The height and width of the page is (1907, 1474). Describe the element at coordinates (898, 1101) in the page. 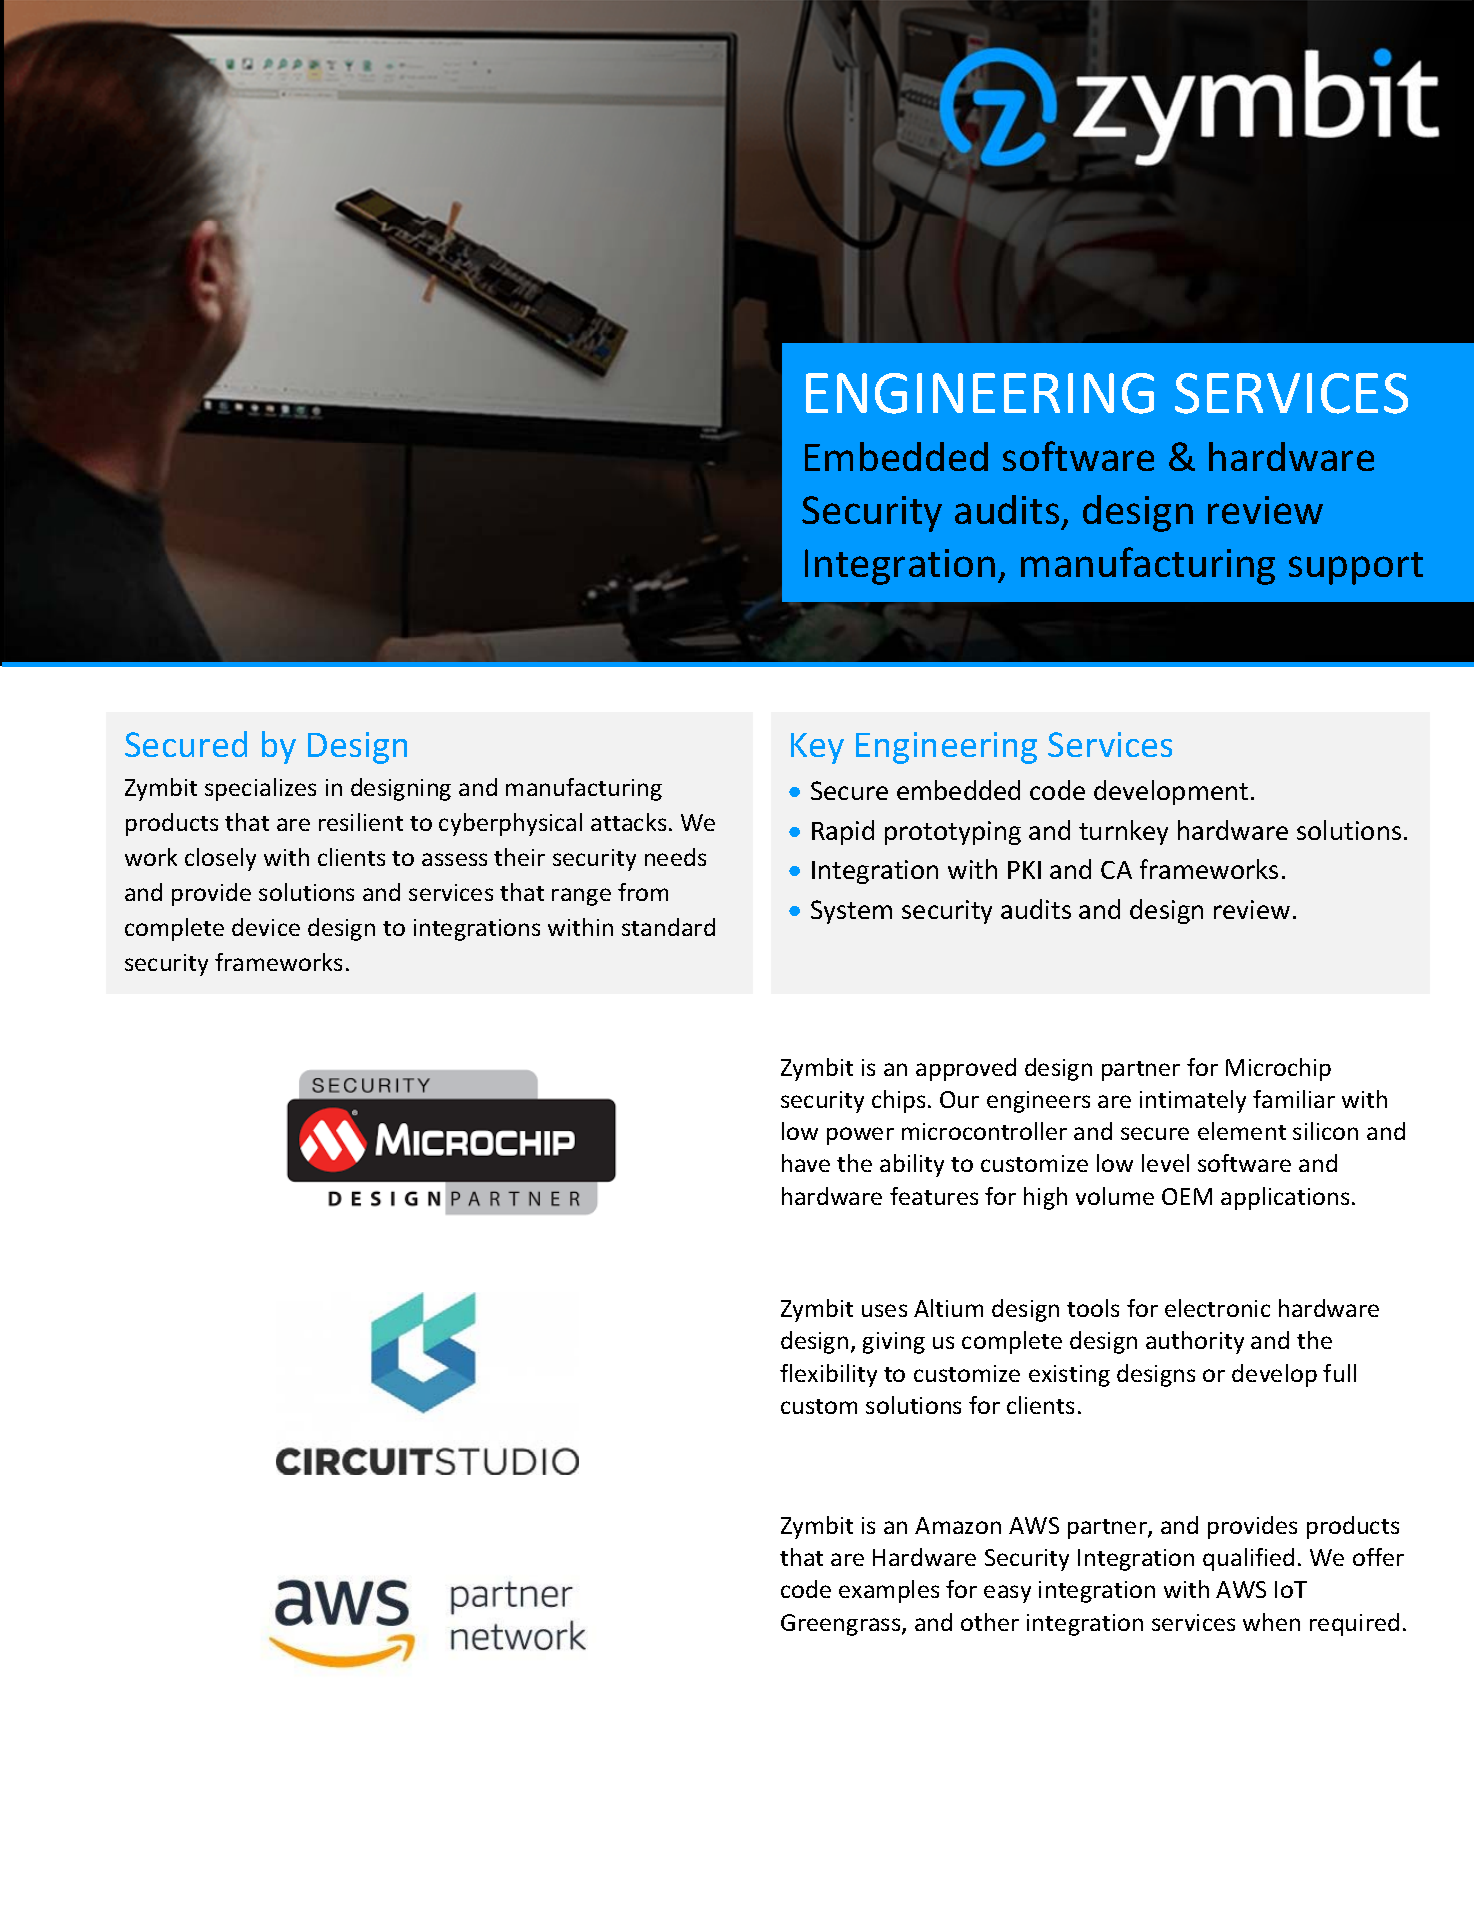

I see `chips` at that location.
